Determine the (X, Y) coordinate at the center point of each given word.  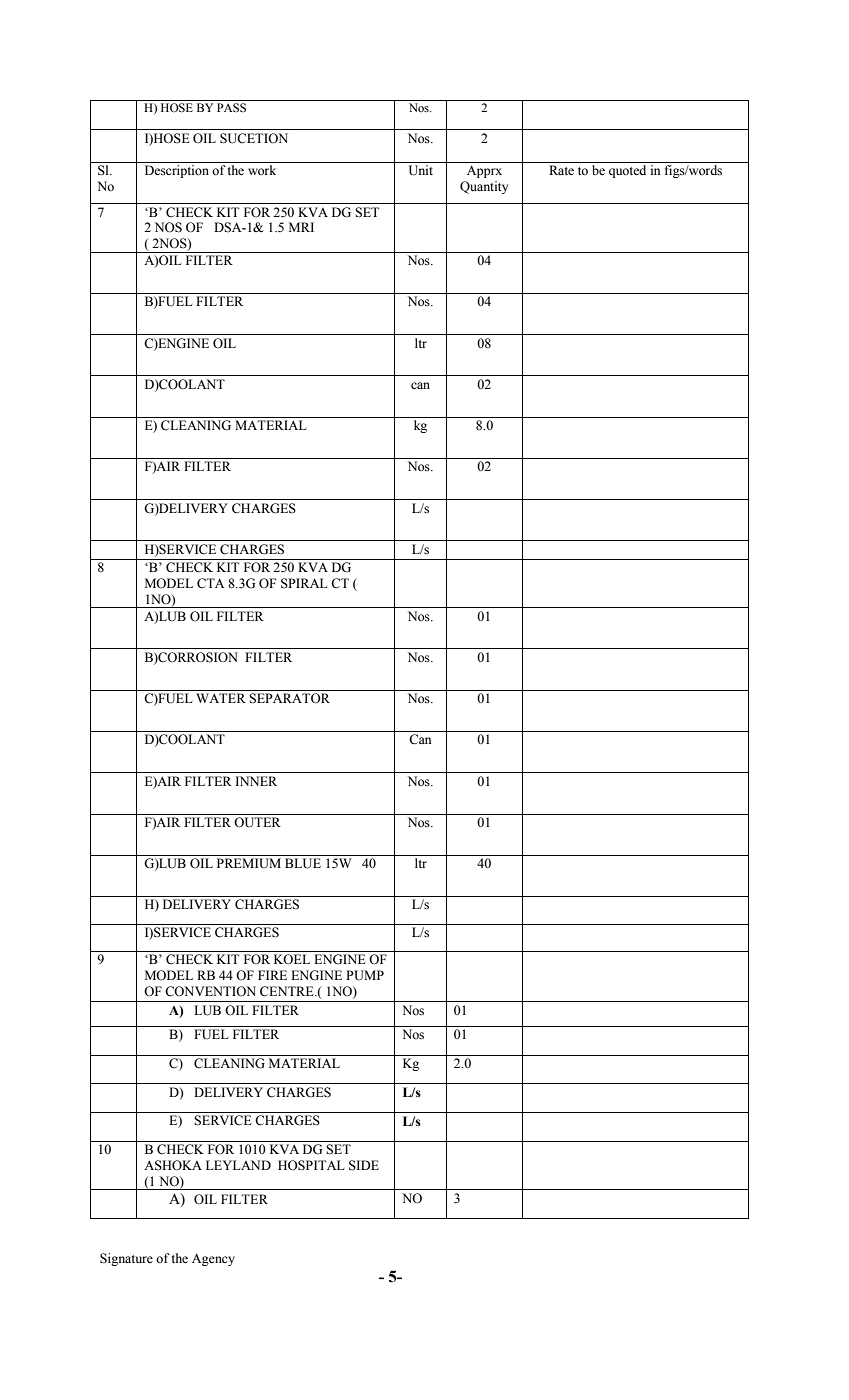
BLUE (303, 863)
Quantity (484, 187)
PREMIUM (249, 863)
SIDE (364, 1165)
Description (177, 171)
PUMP (365, 975)
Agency (213, 1259)
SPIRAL (304, 583)
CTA (210, 583)
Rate (561, 170)
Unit (421, 170)
